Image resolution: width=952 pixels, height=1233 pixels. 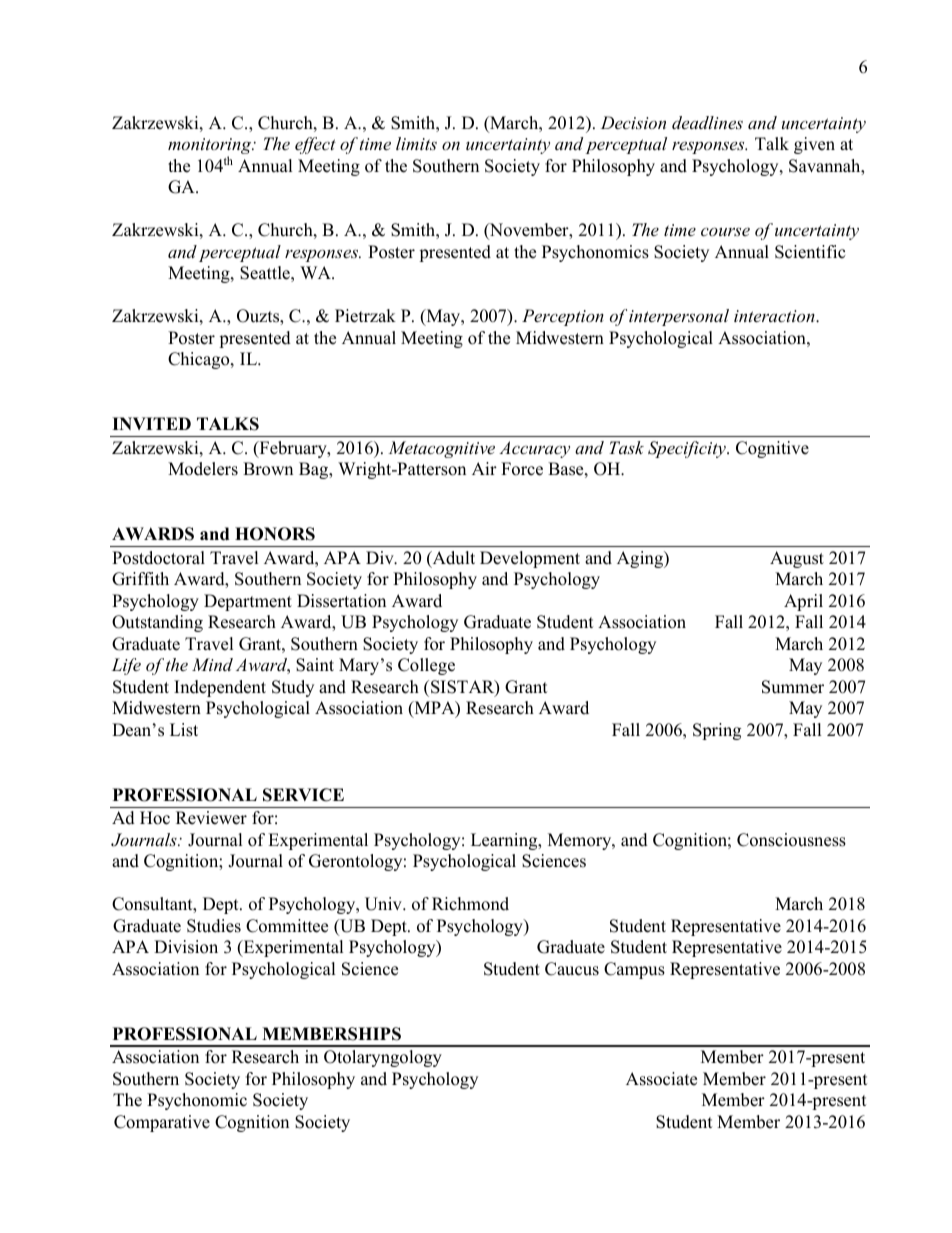 What do you see at coordinates (211, 818) in the image?
I see `Reviewer` at bounding box center [211, 818].
